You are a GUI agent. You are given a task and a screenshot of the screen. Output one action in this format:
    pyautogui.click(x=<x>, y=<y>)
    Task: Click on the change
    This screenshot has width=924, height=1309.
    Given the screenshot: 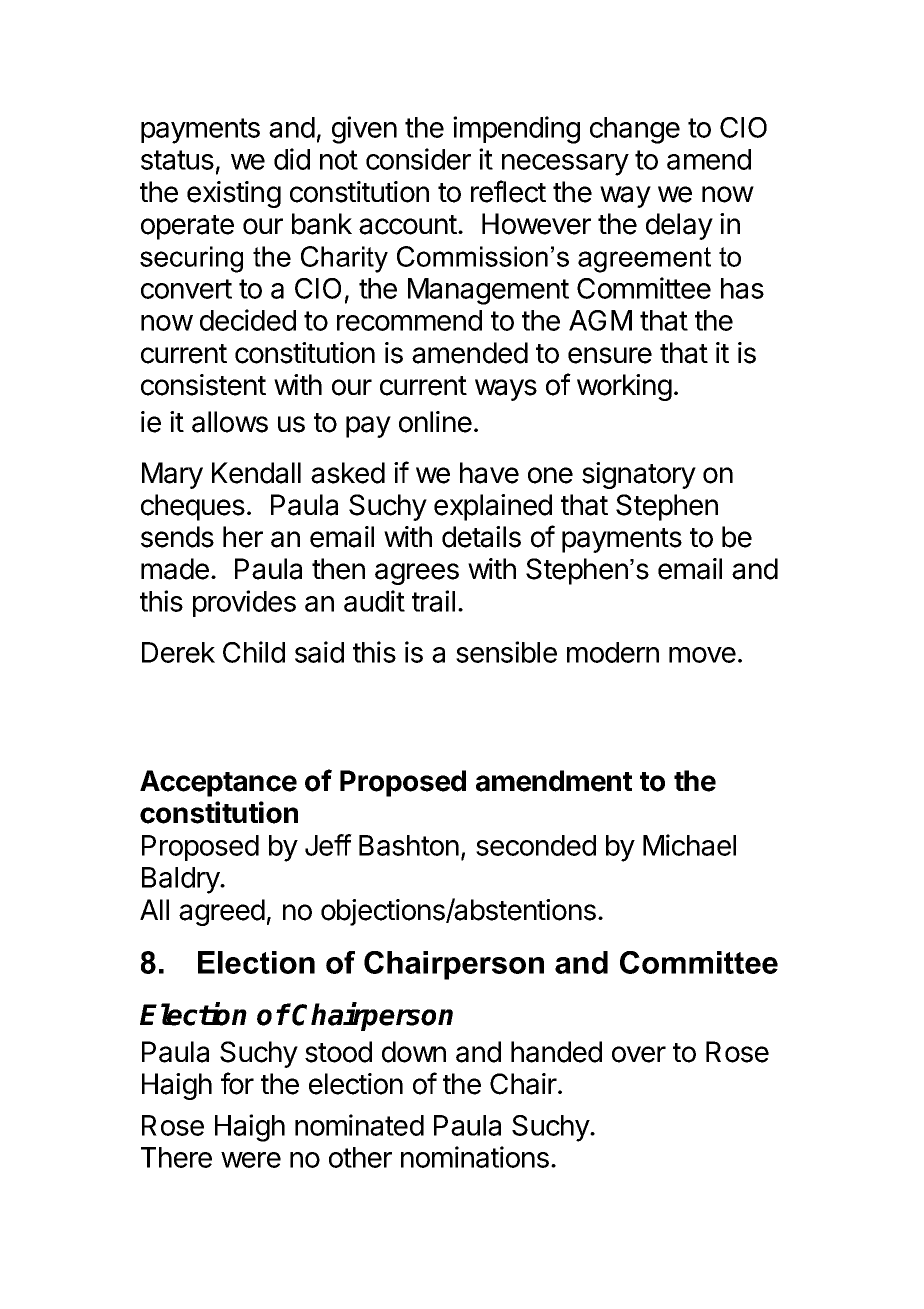 What is the action you would take?
    pyautogui.click(x=635, y=130)
